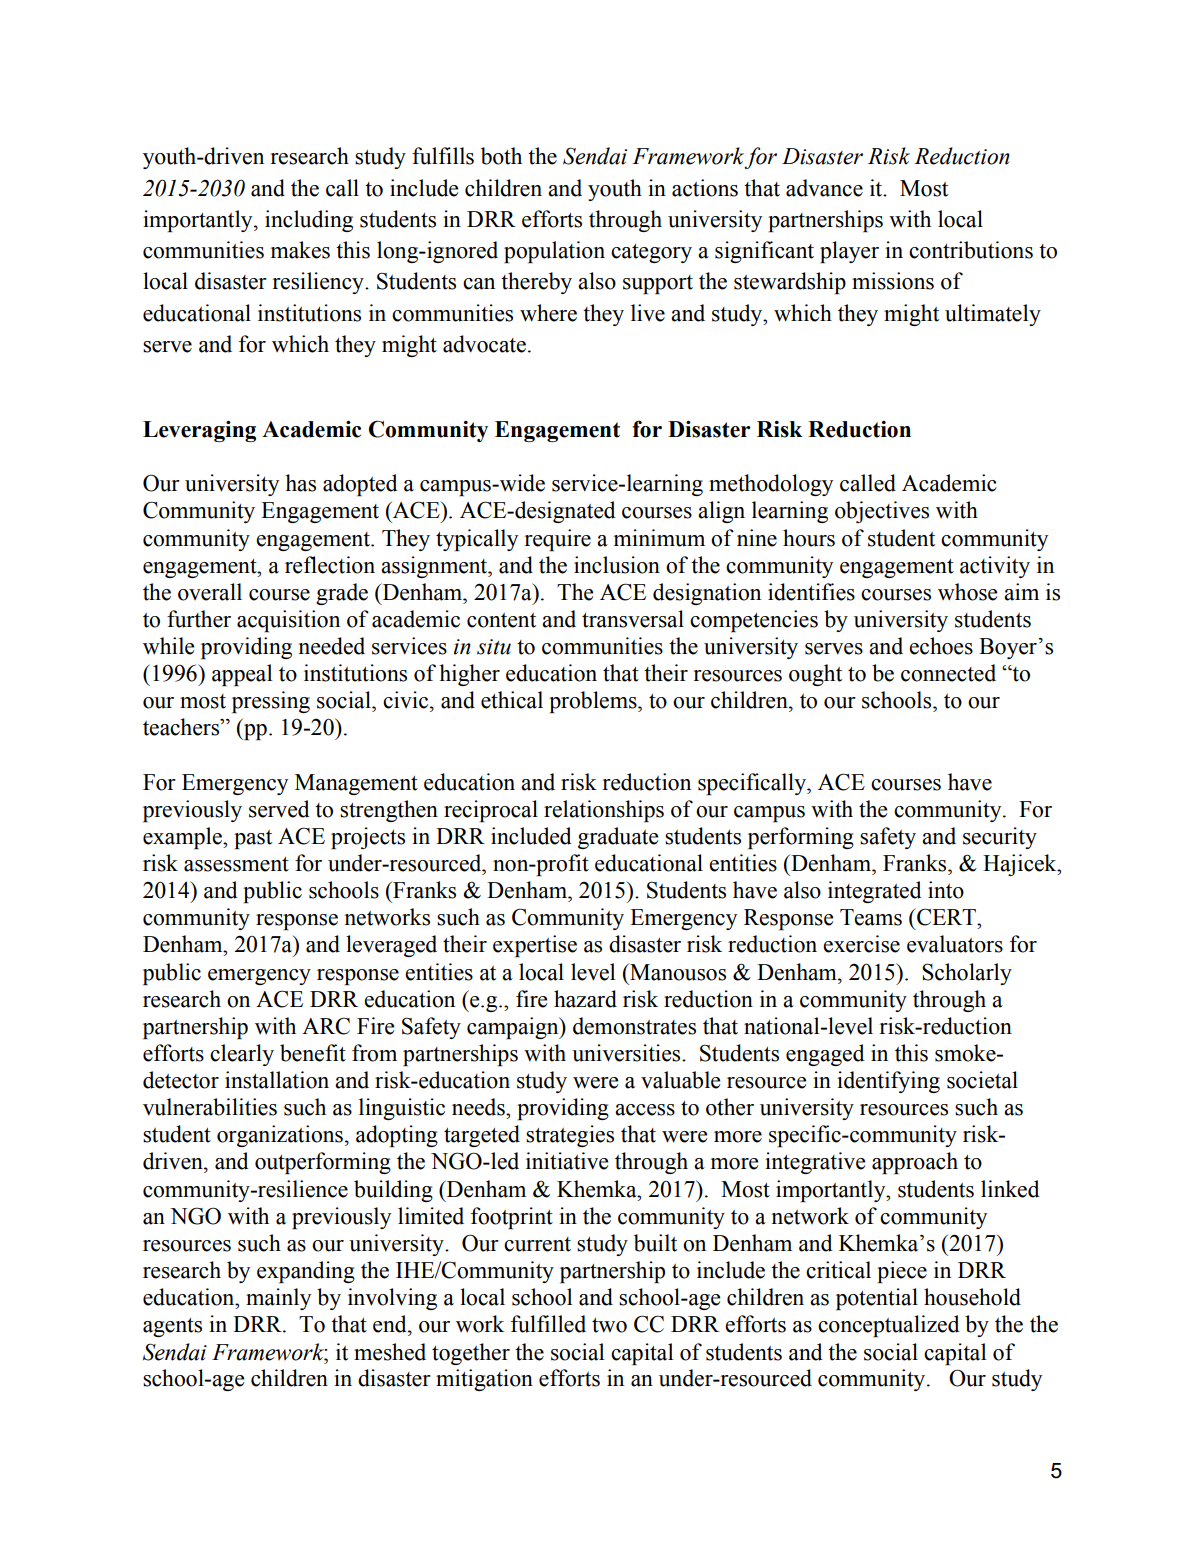 The width and height of the page is (1203, 1557). What do you see at coordinates (888, 1082) in the page?
I see `identifying` at bounding box center [888, 1082].
